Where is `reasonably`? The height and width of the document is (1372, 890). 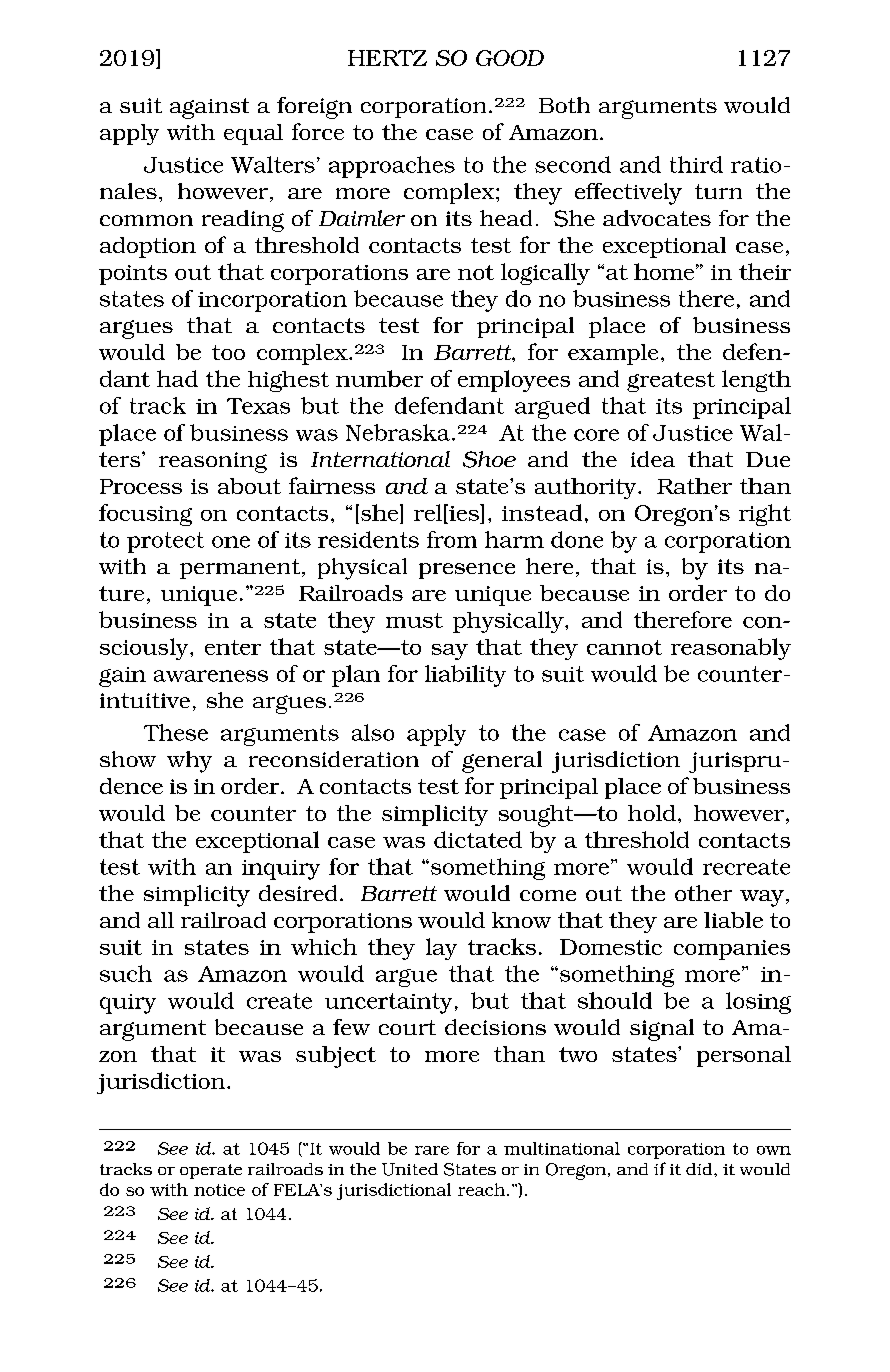
reasonably is located at coordinates (731, 649).
